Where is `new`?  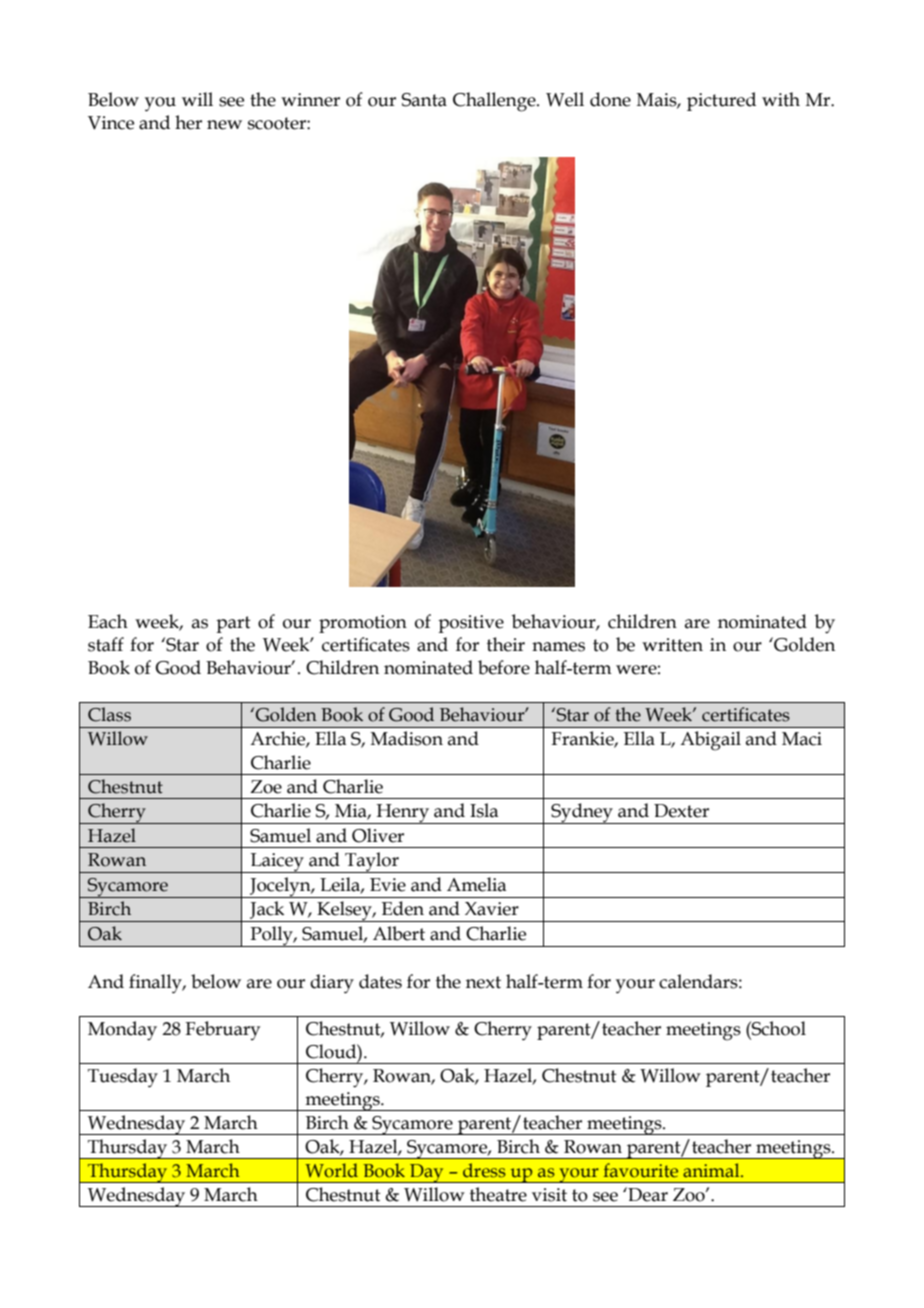 new is located at coordinates (224, 125).
